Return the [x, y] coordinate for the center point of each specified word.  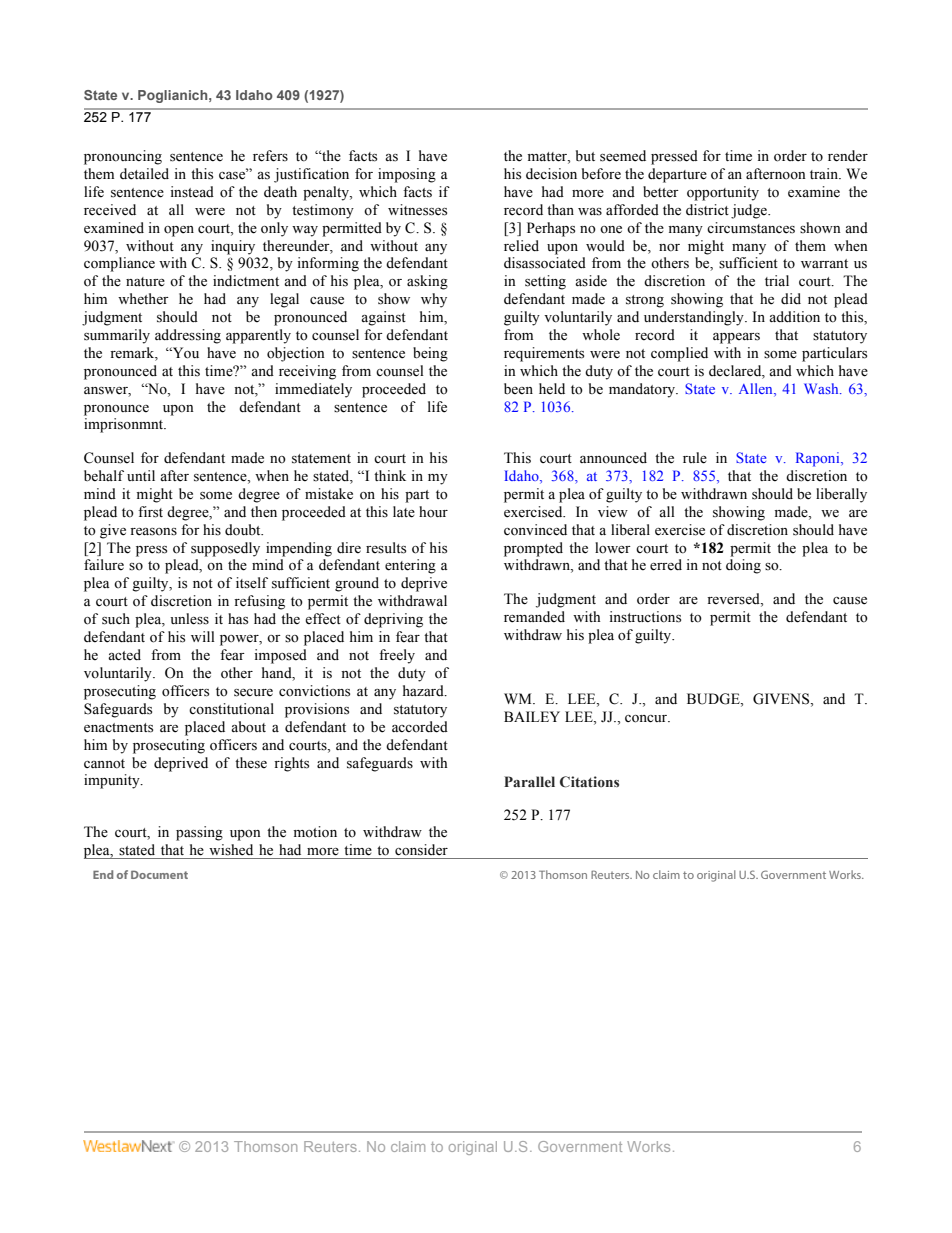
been [518, 389]
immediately [313, 390]
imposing [407, 175]
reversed [734, 600]
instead [192, 192]
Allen [757, 390]
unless [189, 619]
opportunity [723, 193]
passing [199, 833]
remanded [534, 617]
